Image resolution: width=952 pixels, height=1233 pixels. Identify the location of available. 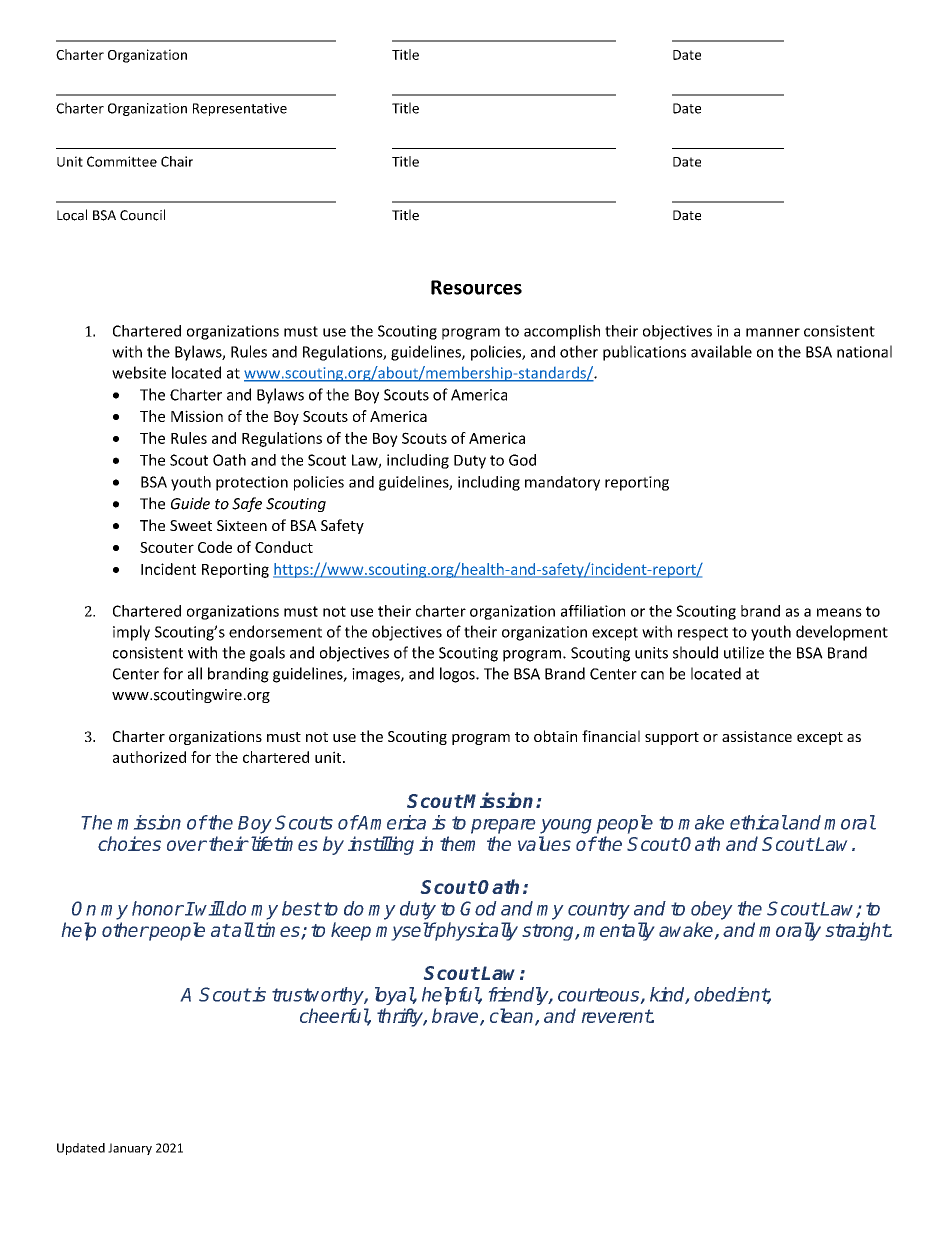
(721, 351).
